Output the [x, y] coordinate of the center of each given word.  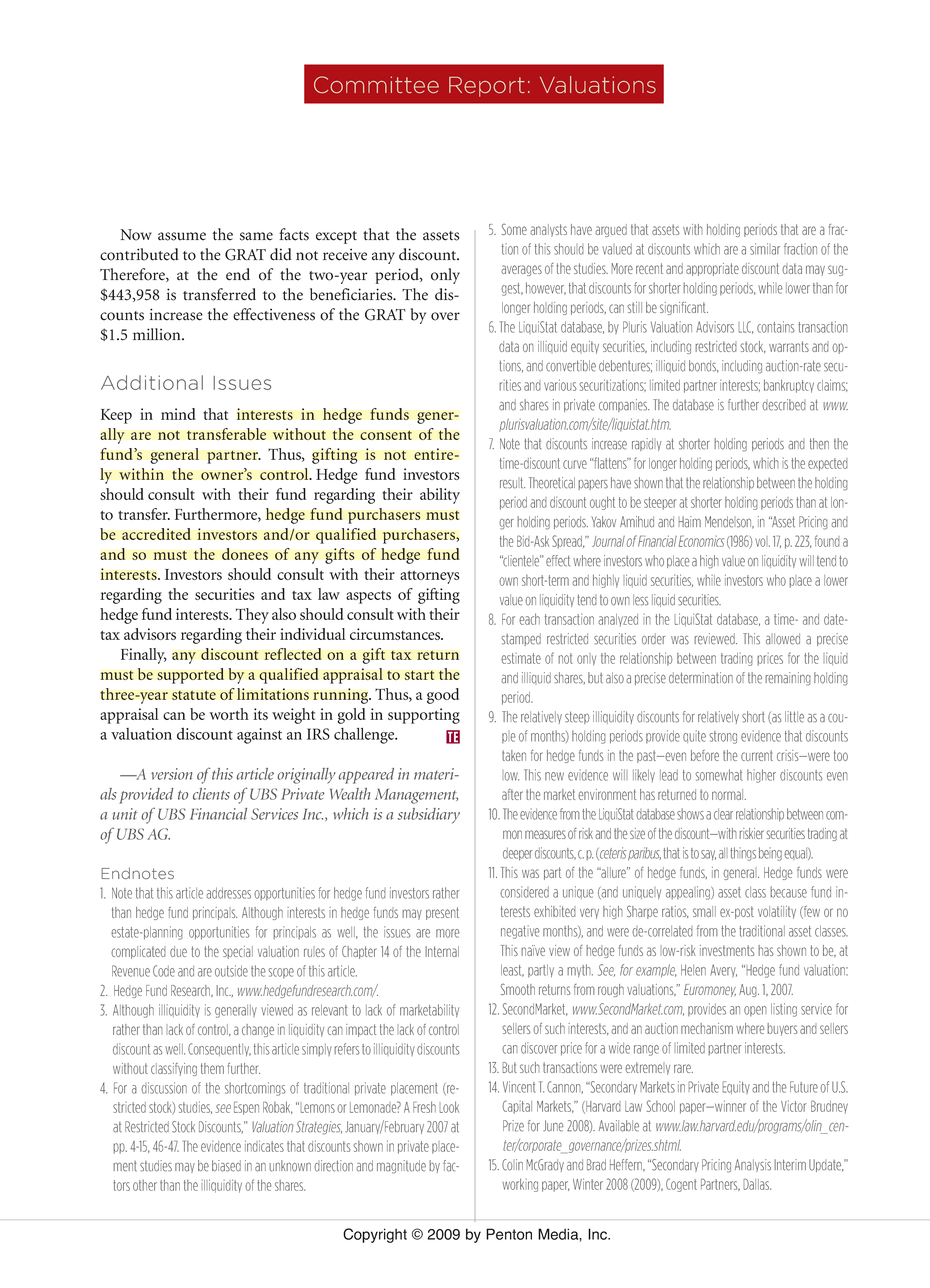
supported [190, 676]
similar [765, 249]
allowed [783, 639]
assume [182, 236]
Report [487, 87]
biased [226, 1166]
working [520, 1185]
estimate [521, 658]
